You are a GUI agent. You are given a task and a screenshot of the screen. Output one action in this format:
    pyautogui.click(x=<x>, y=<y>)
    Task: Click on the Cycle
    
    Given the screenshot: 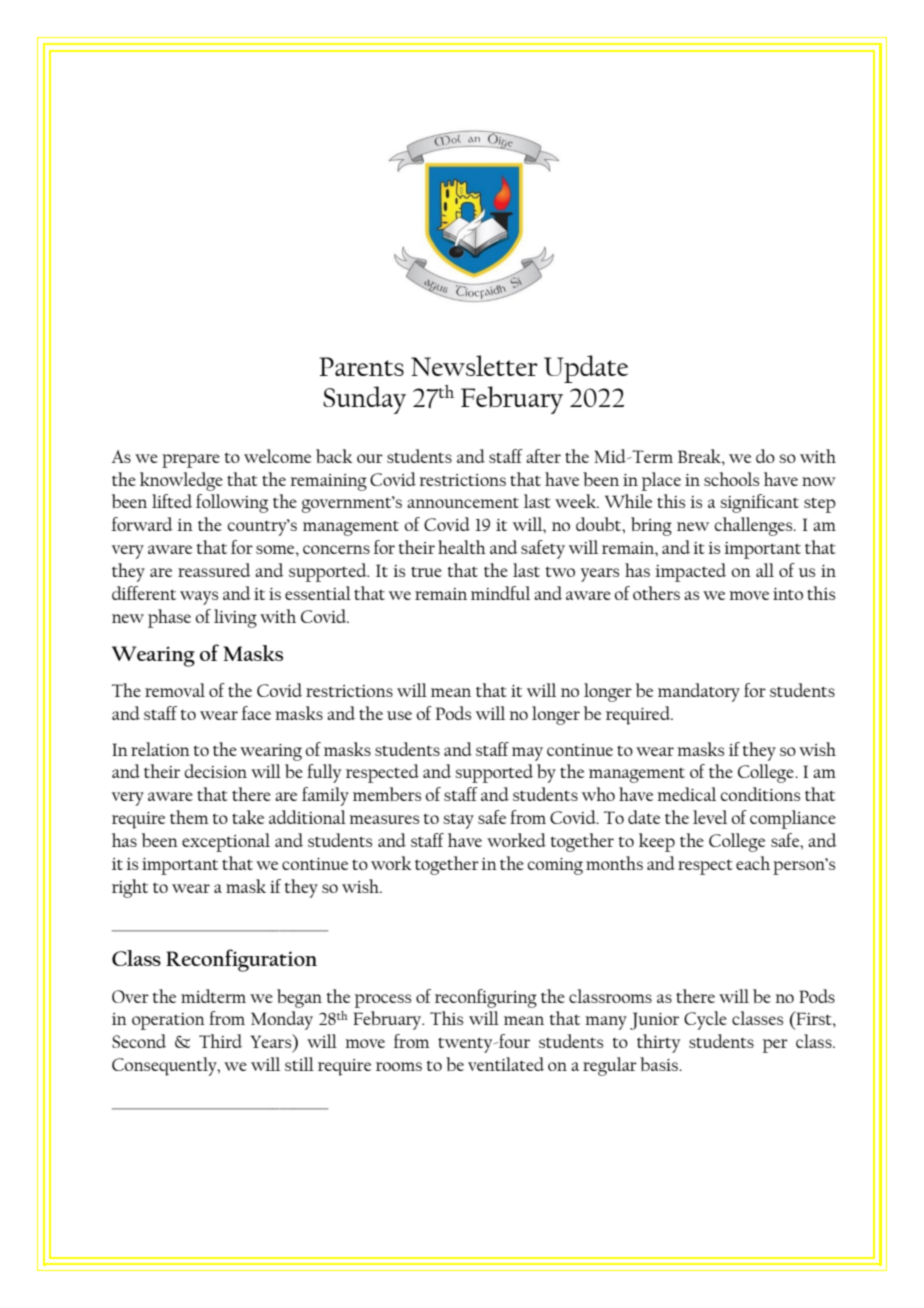 What is the action you would take?
    pyautogui.click(x=705, y=1020)
